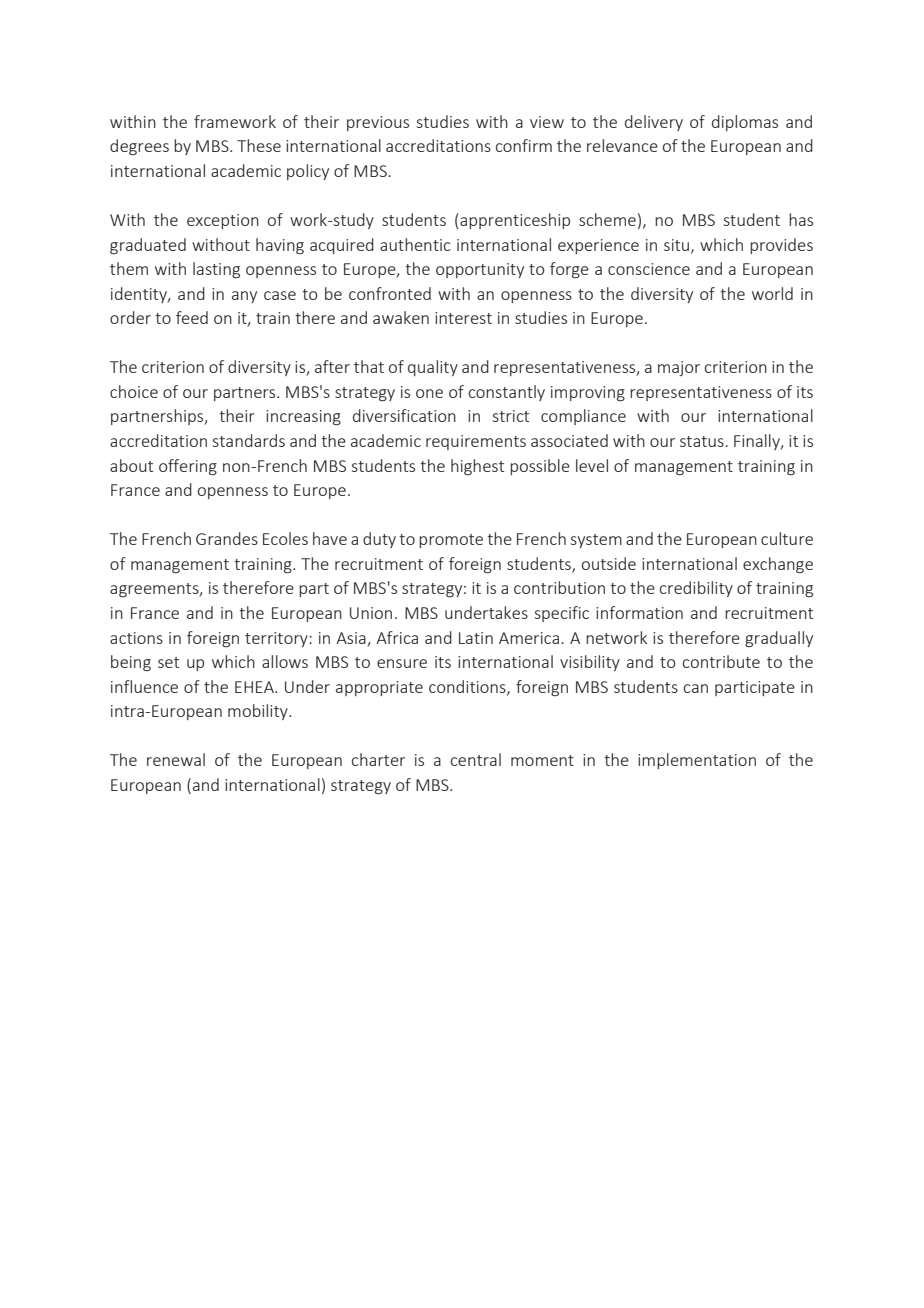 The height and width of the document is (1308, 924). Describe the element at coordinates (524, 145) in the document. I see `confirm` at that location.
